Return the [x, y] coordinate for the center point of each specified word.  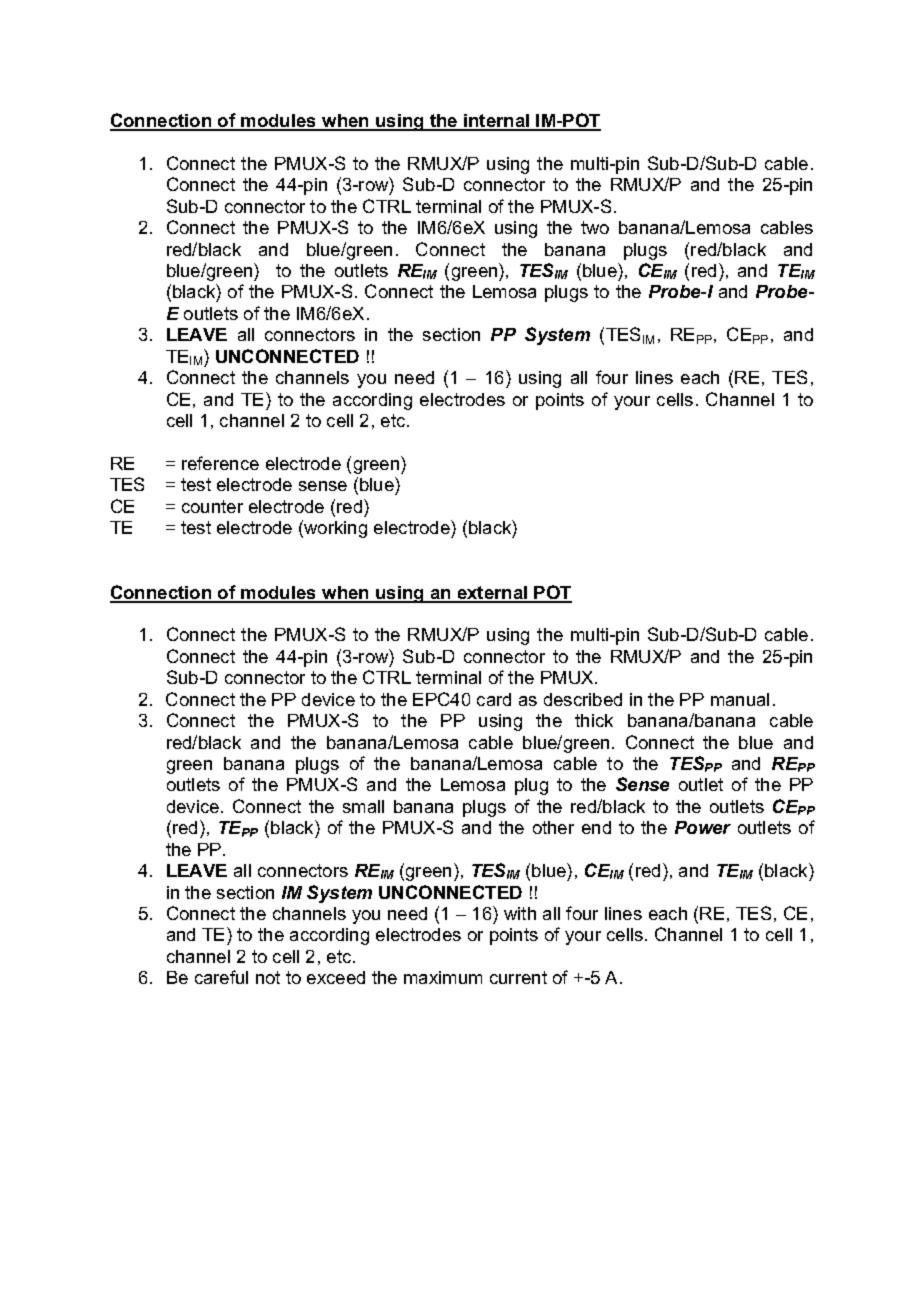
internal [497, 122]
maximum [443, 977]
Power [703, 827]
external [492, 594]
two [595, 227]
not [268, 977]
